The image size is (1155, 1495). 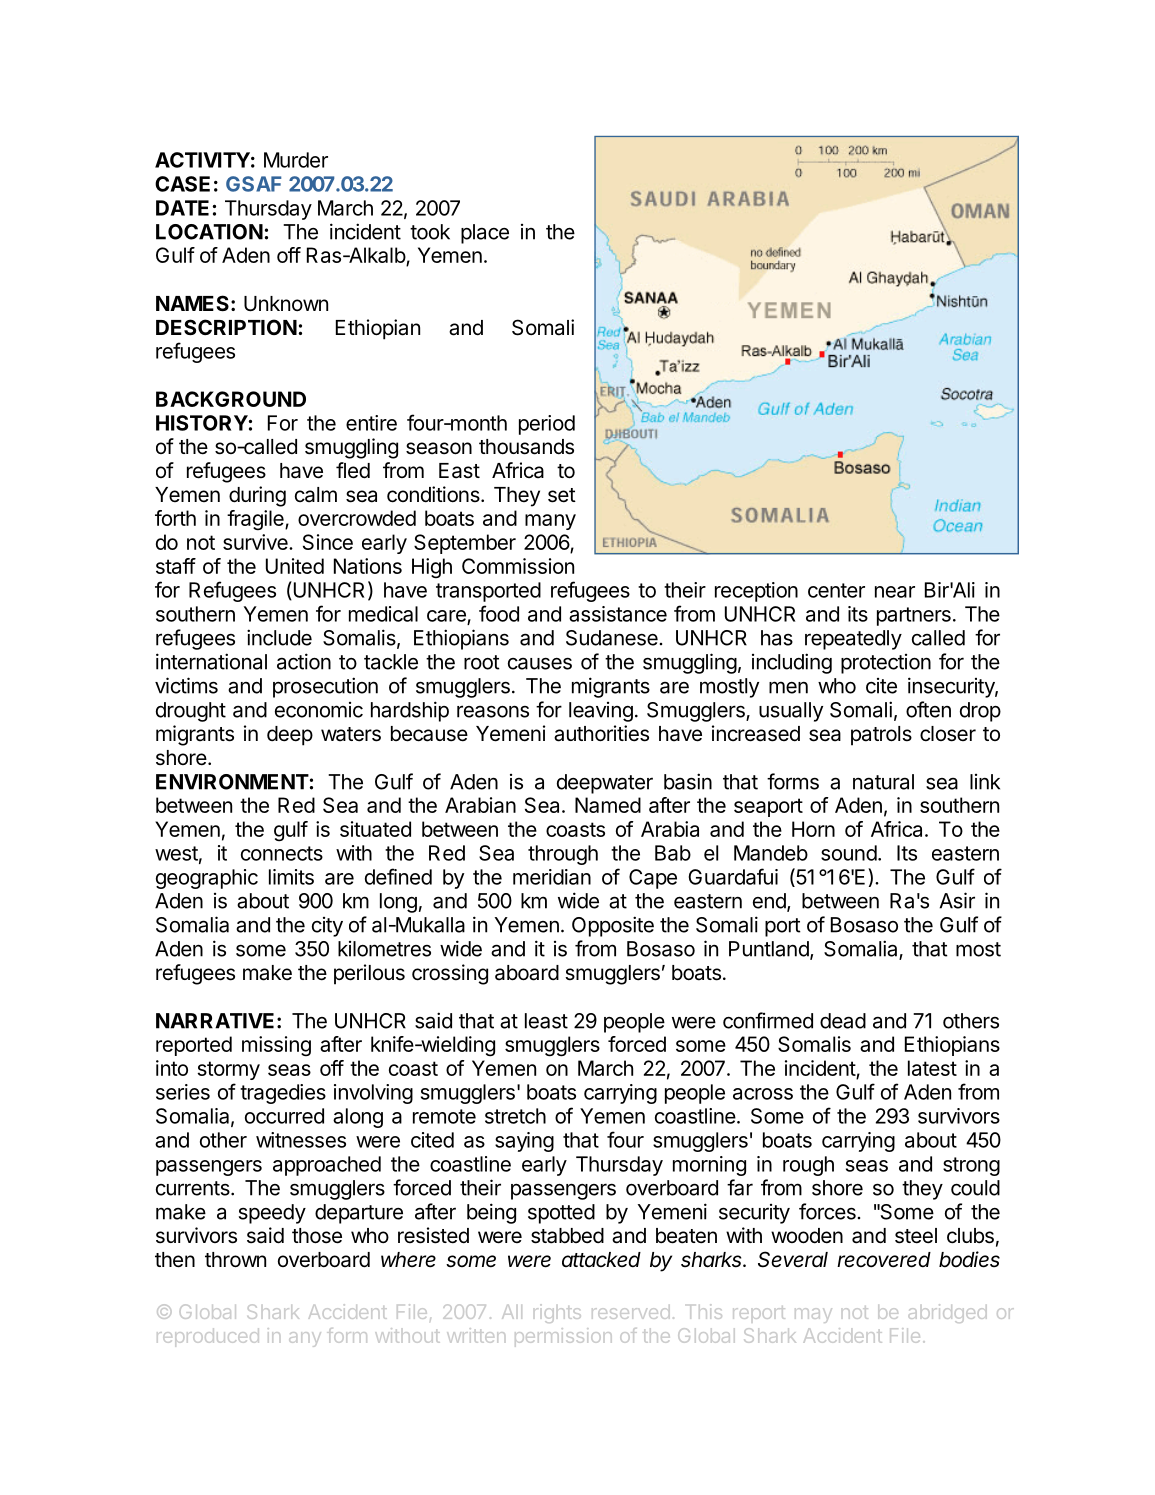 What do you see at coordinates (430, 232) in the image?
I see `took` at bounding box center [430, 232].
